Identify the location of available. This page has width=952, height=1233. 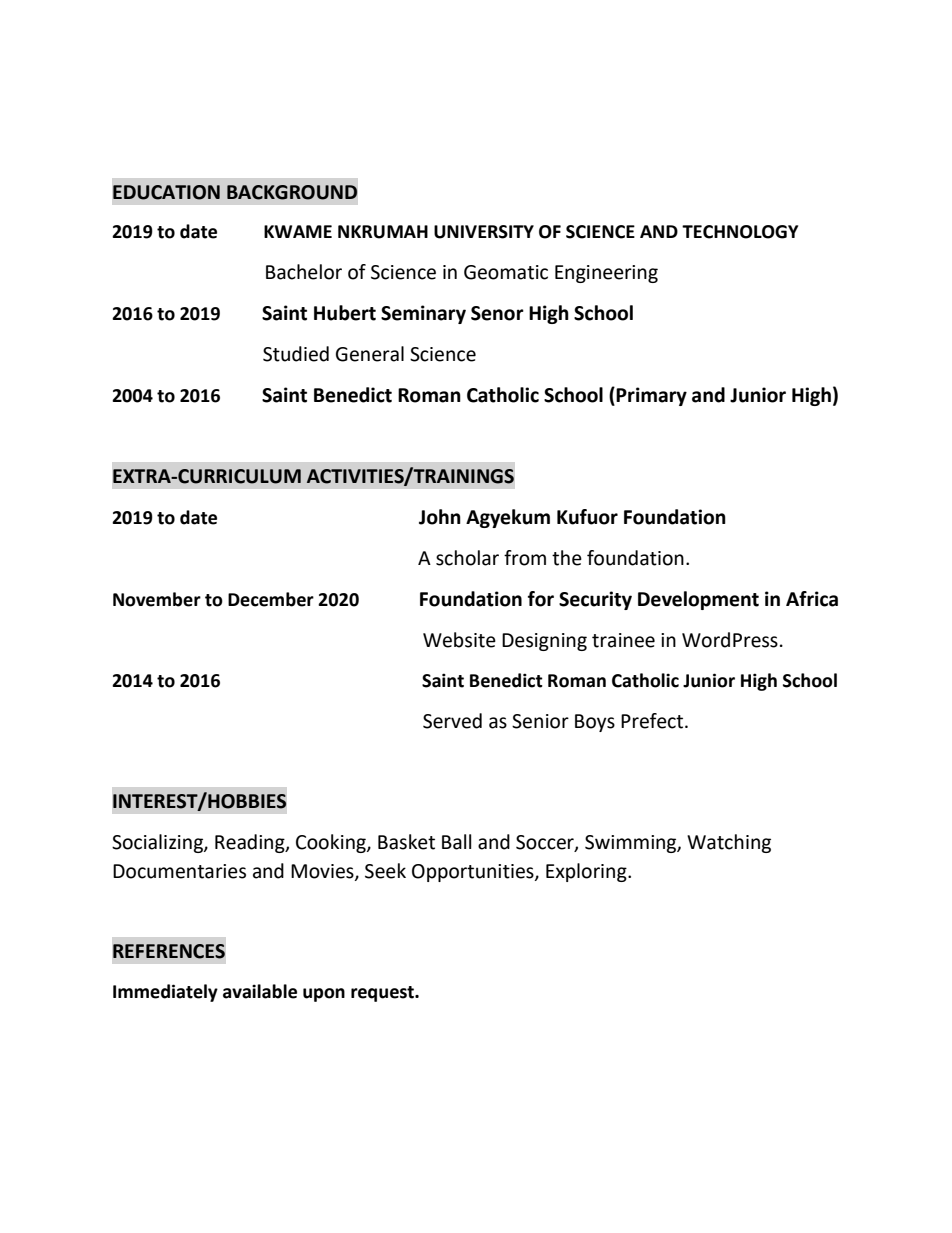
(260, 991).
